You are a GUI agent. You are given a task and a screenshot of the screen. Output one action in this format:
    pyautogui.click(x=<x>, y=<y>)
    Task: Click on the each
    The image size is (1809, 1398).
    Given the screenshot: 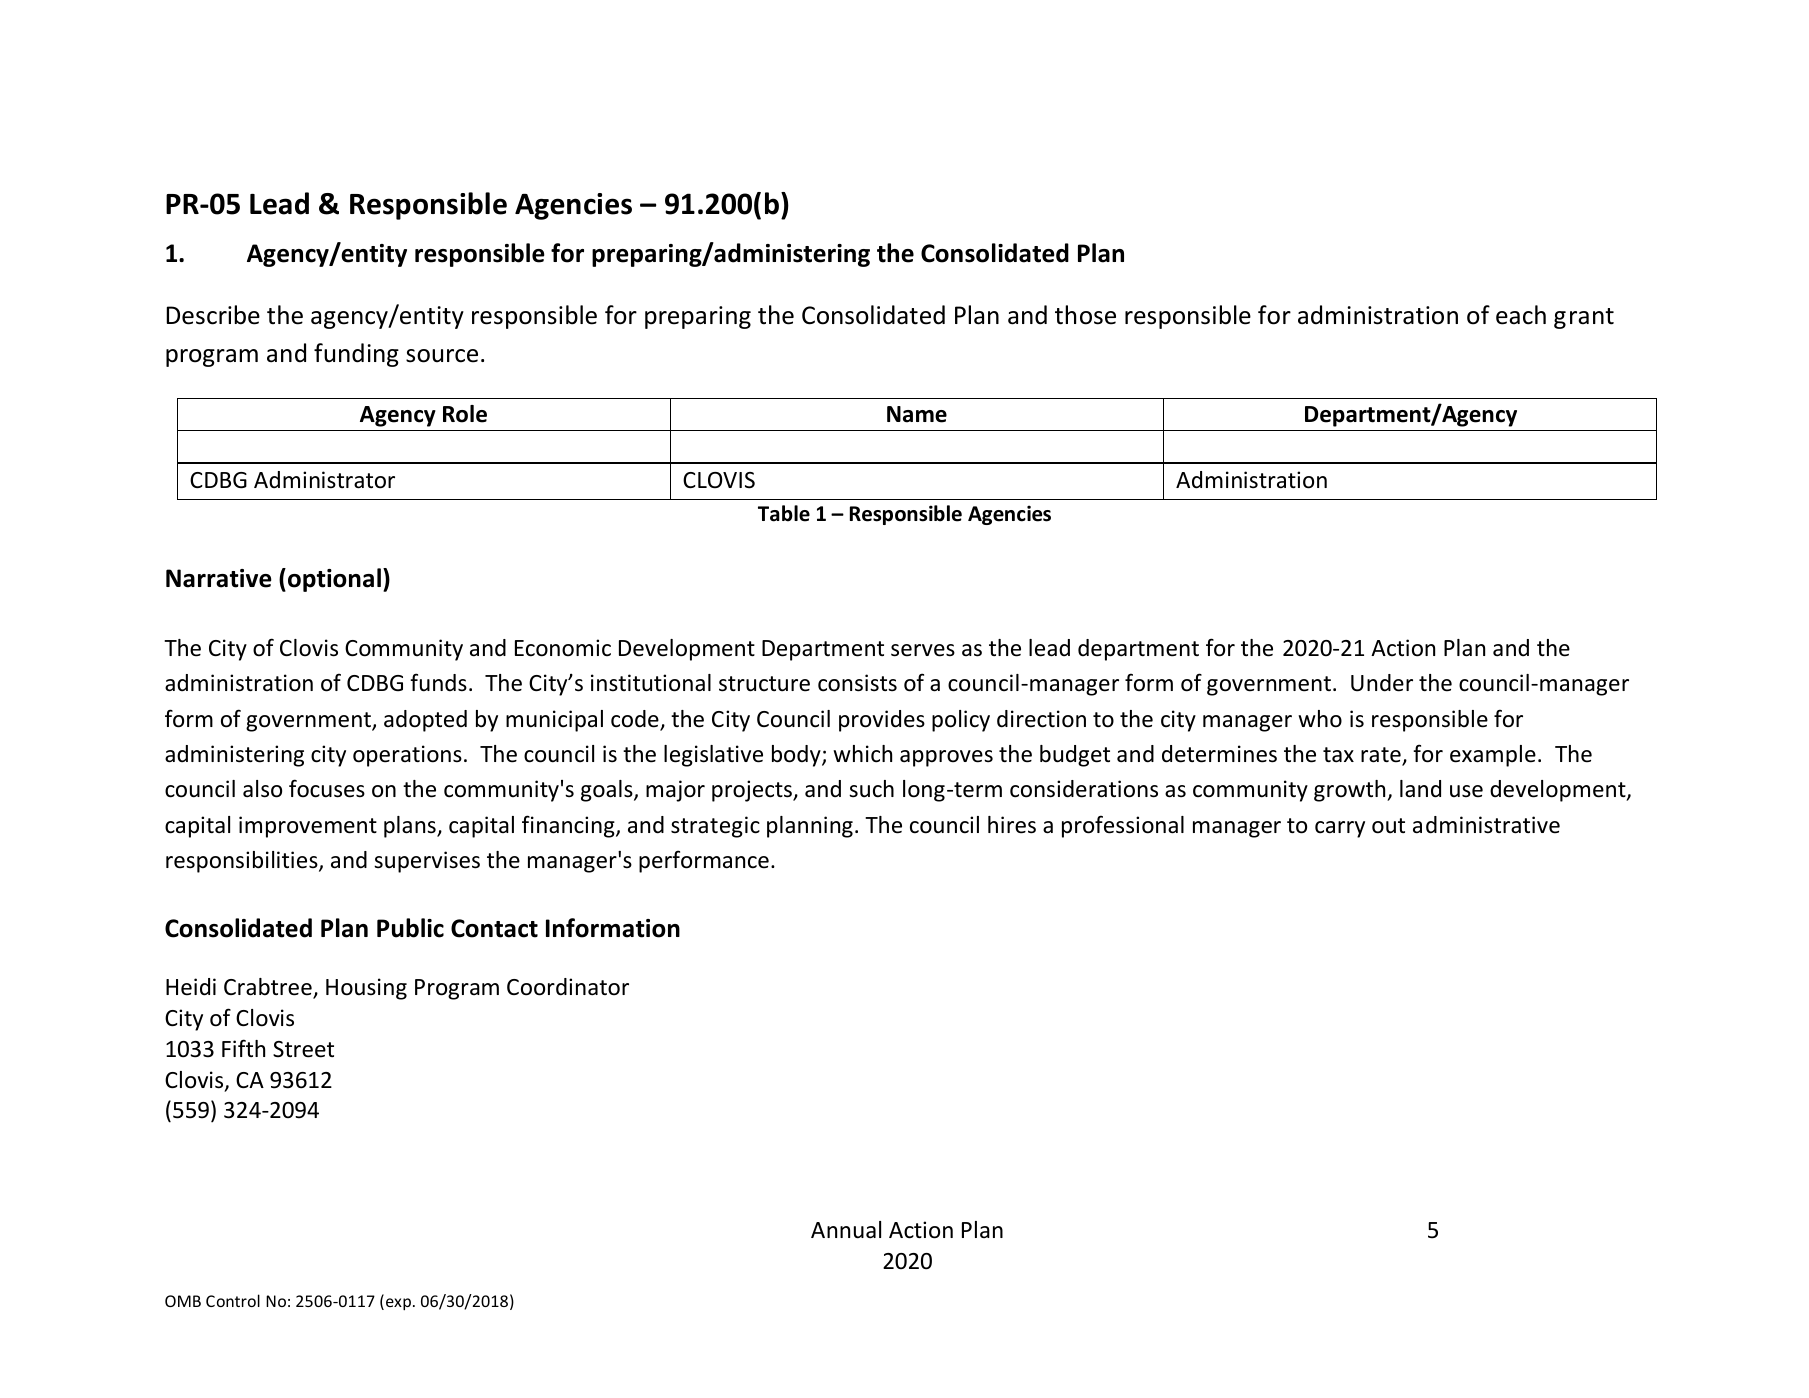 What is the action you would take?
    pyautogui.click(x=1521, y=315)
